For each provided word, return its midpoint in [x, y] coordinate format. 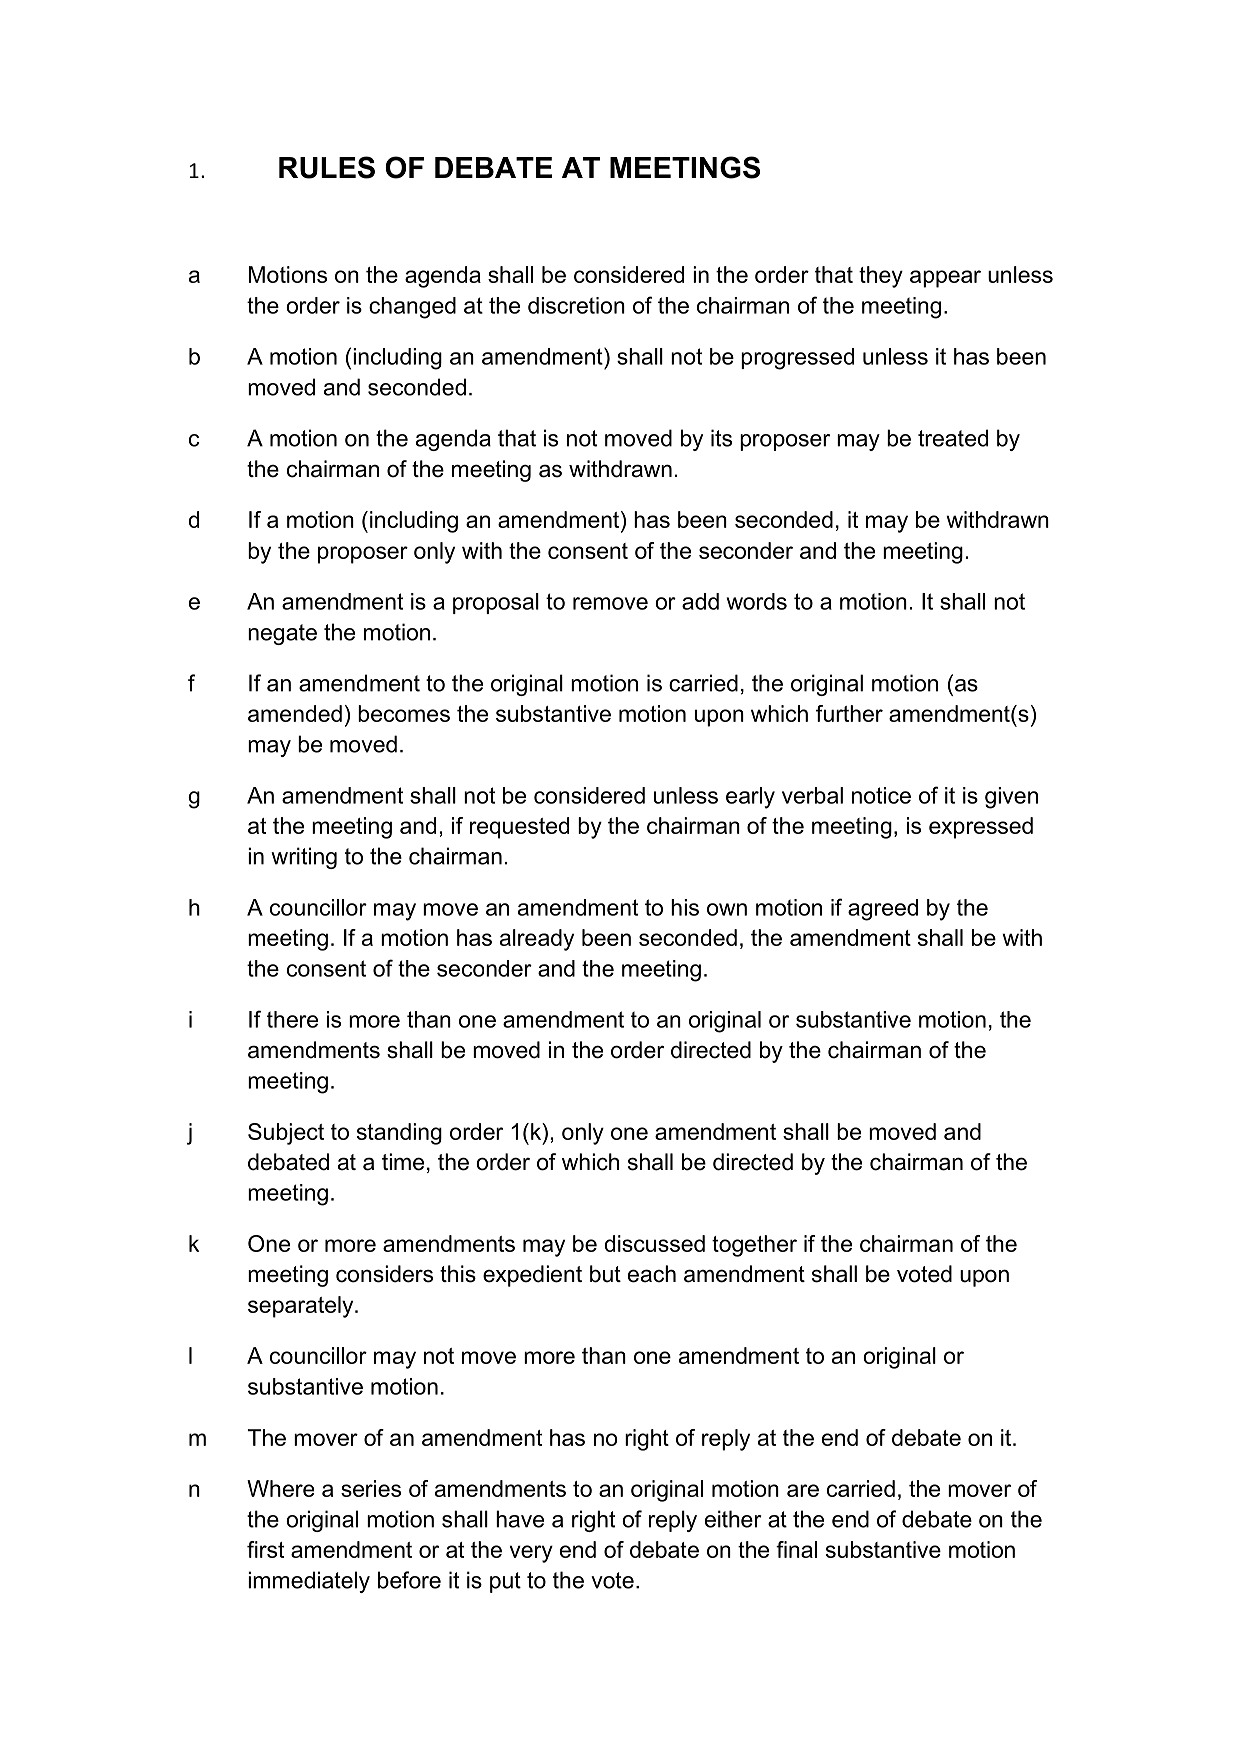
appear [945, 279]
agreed [883, 910]
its [721, 438]
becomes [404, 713]
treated [953, 438]
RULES [327, 167]
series [371, 1488]
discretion [576, 305]
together [754, 1246]
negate [282, 634]
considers [384, 1274]
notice [881, 795]
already [537, 940]
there [292, 1019]
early [750, 798]
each [652, 1274]
